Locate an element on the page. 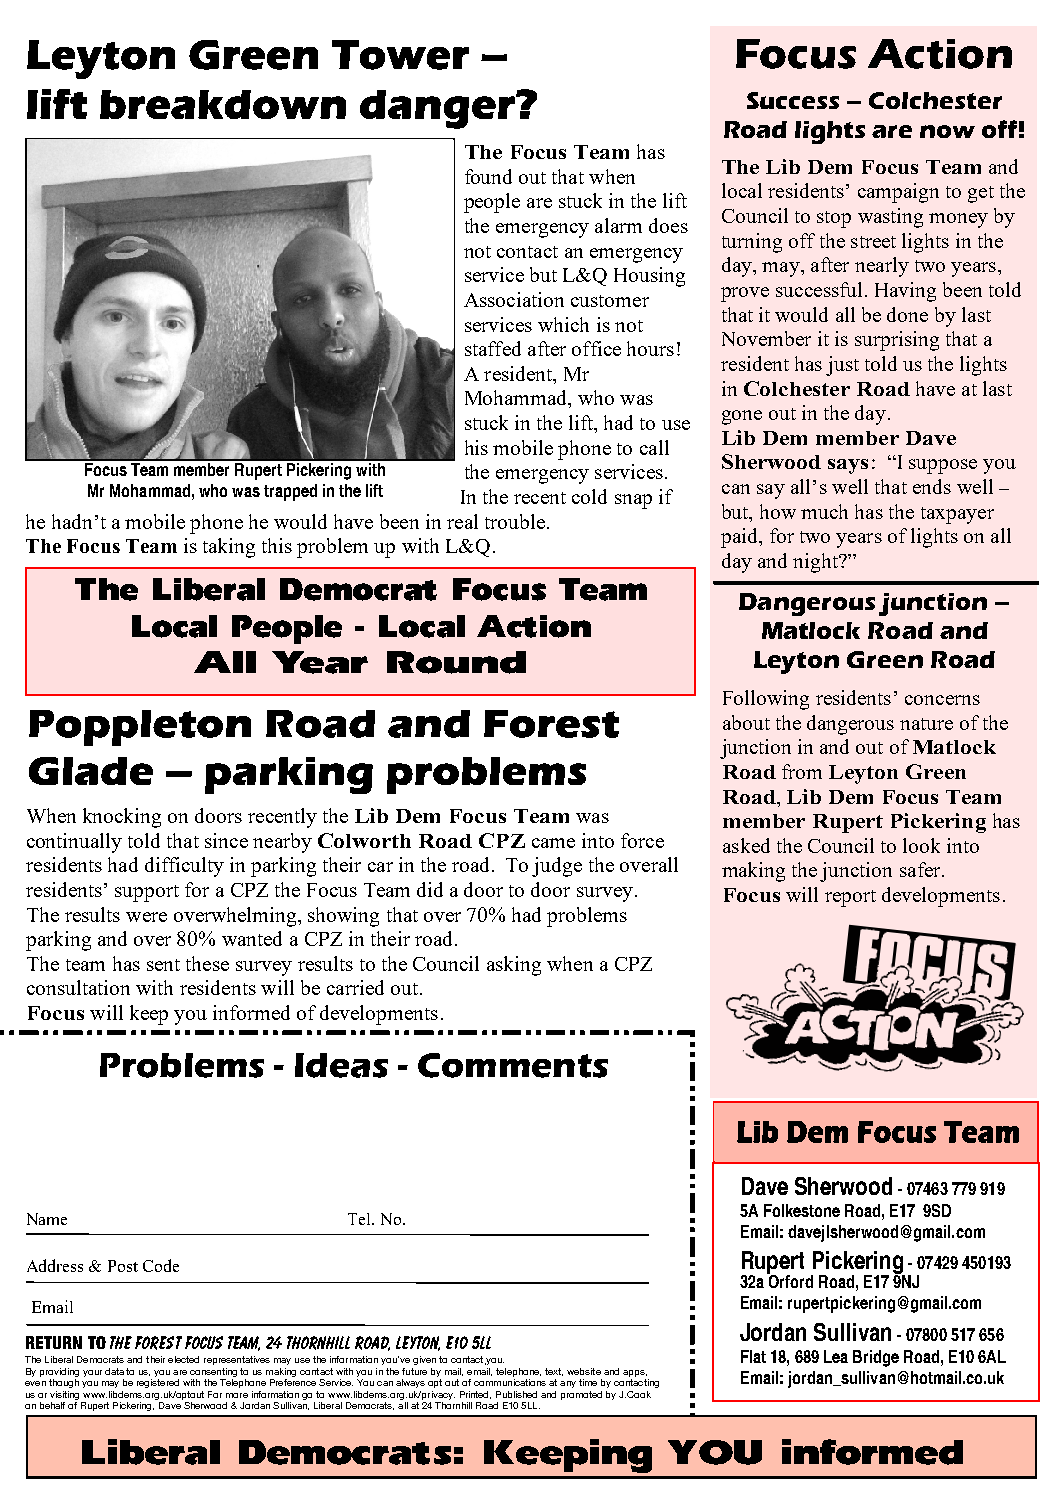 The width and height of the page is (1063, 1504). knocking is located at coordinates (122, 818).
